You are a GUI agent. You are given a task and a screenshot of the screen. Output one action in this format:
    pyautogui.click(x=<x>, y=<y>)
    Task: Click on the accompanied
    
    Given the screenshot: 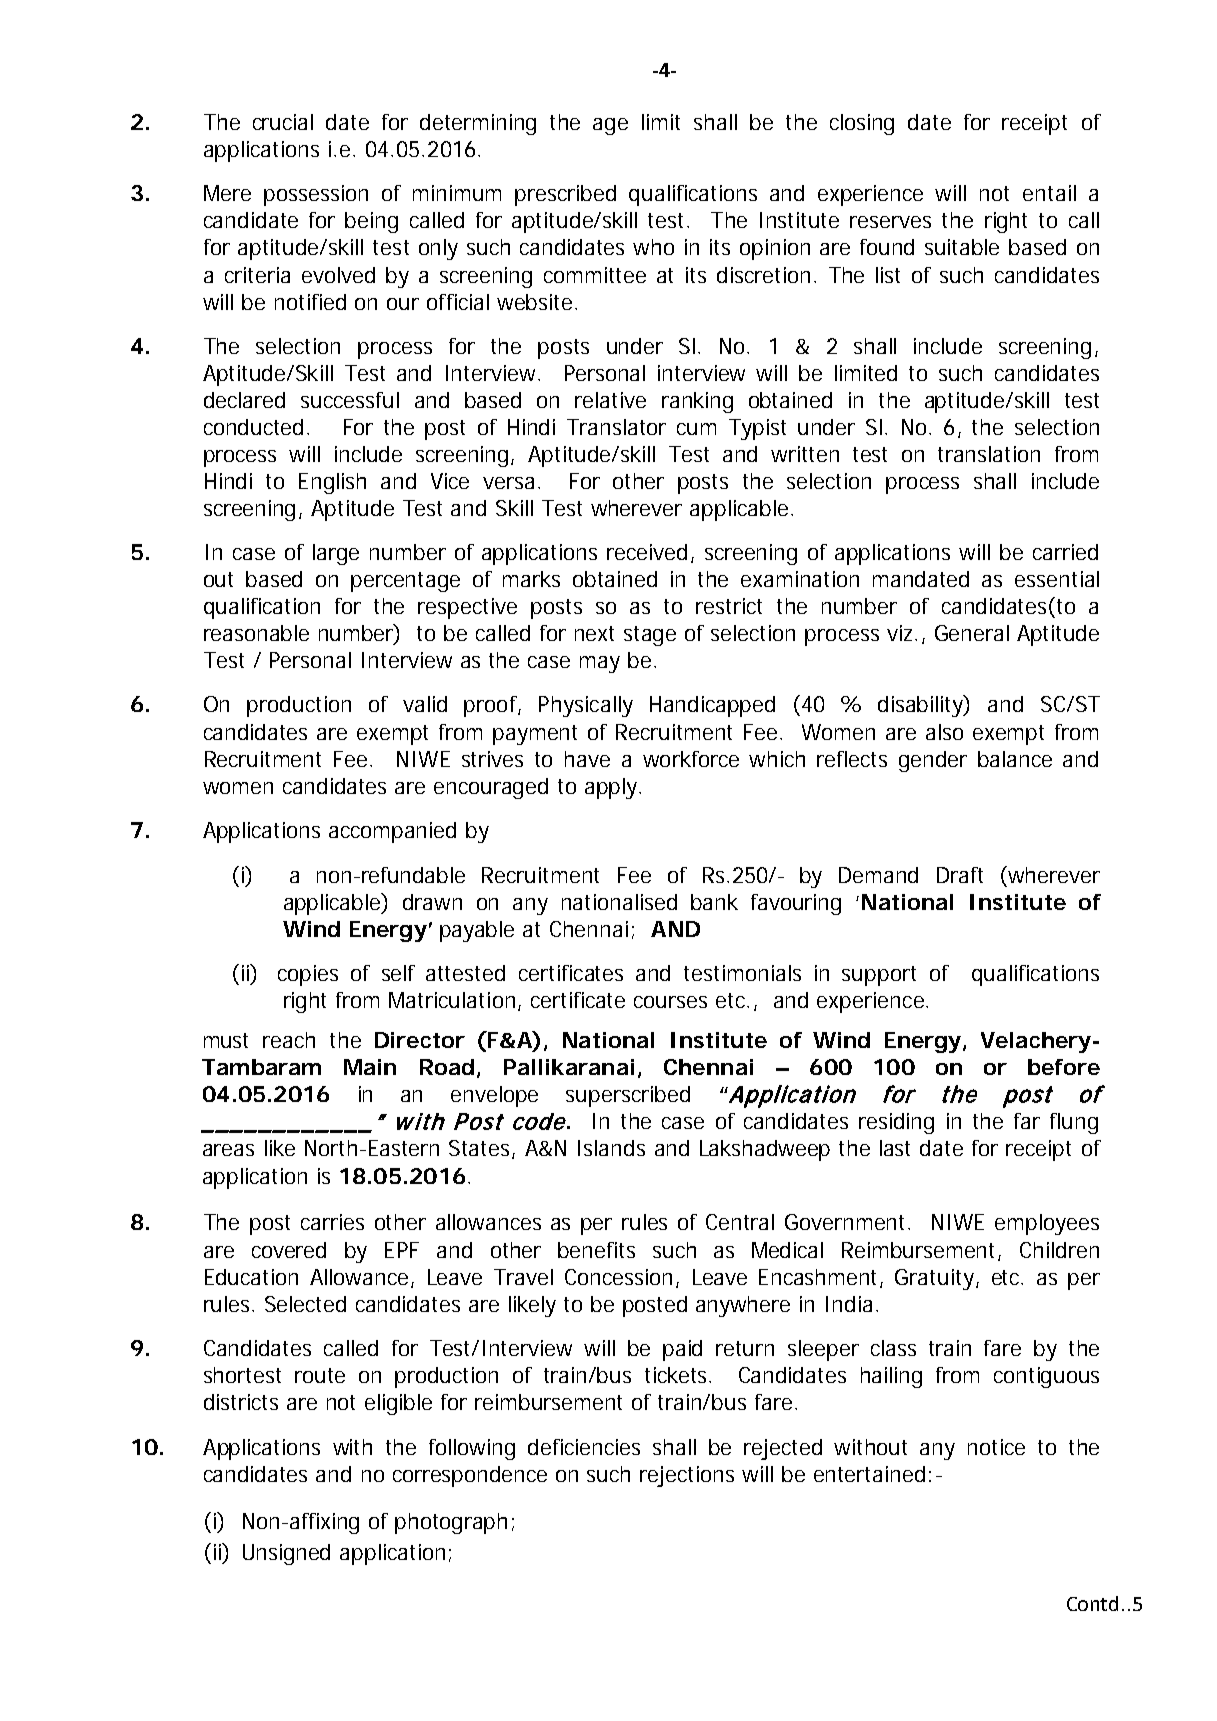 What is the action you would take?
    pyautogui.click(x=392, y=832)
